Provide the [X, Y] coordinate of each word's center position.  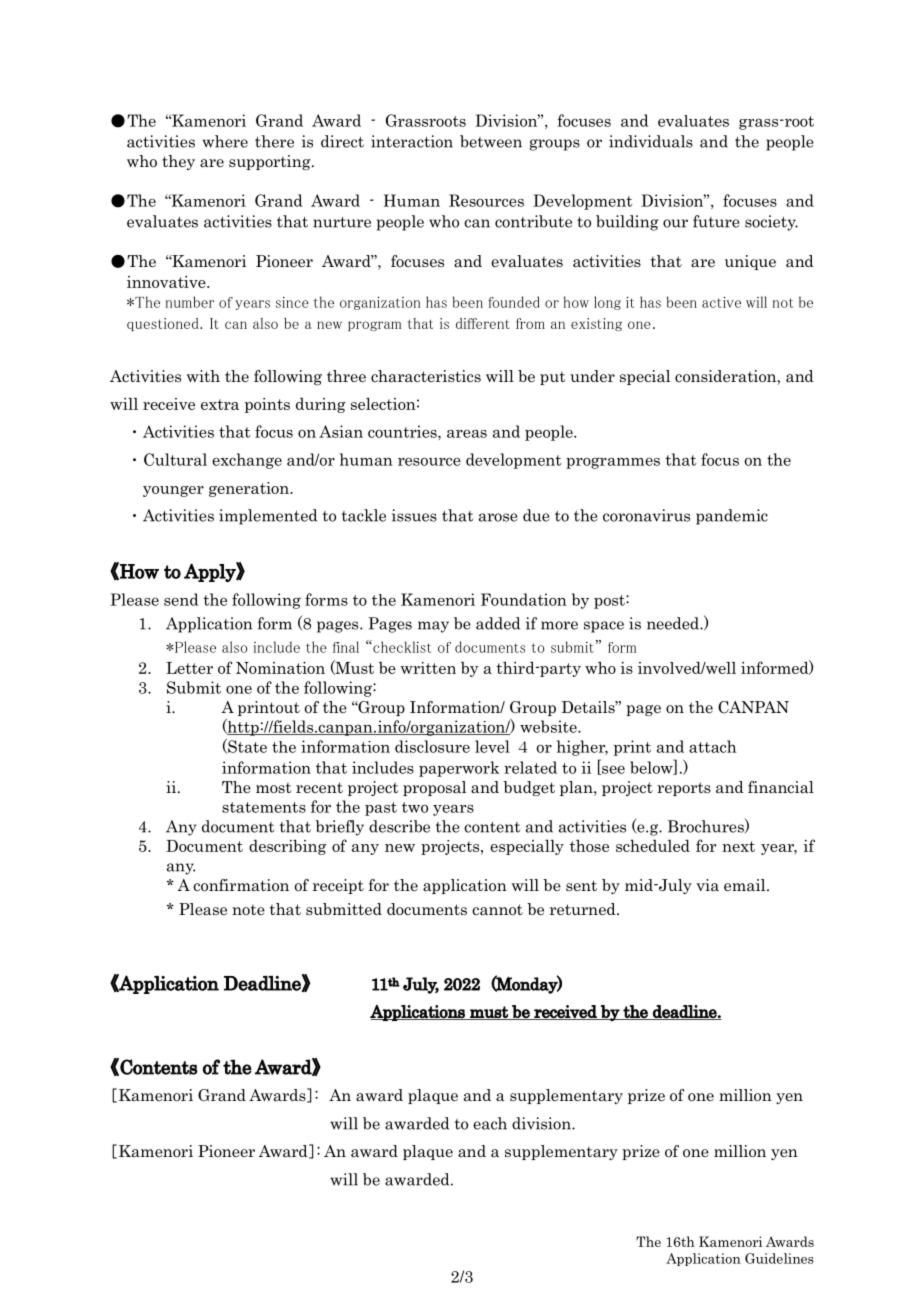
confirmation [241, 885]
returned [584, 909]
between [491, 141]
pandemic [732, 517]
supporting [271, 162]
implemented [268, 517]
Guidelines [779, 1258]
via [707, 885]
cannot [497, 910]
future [716, 221]
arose [498, 517]
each [490, 1123]
